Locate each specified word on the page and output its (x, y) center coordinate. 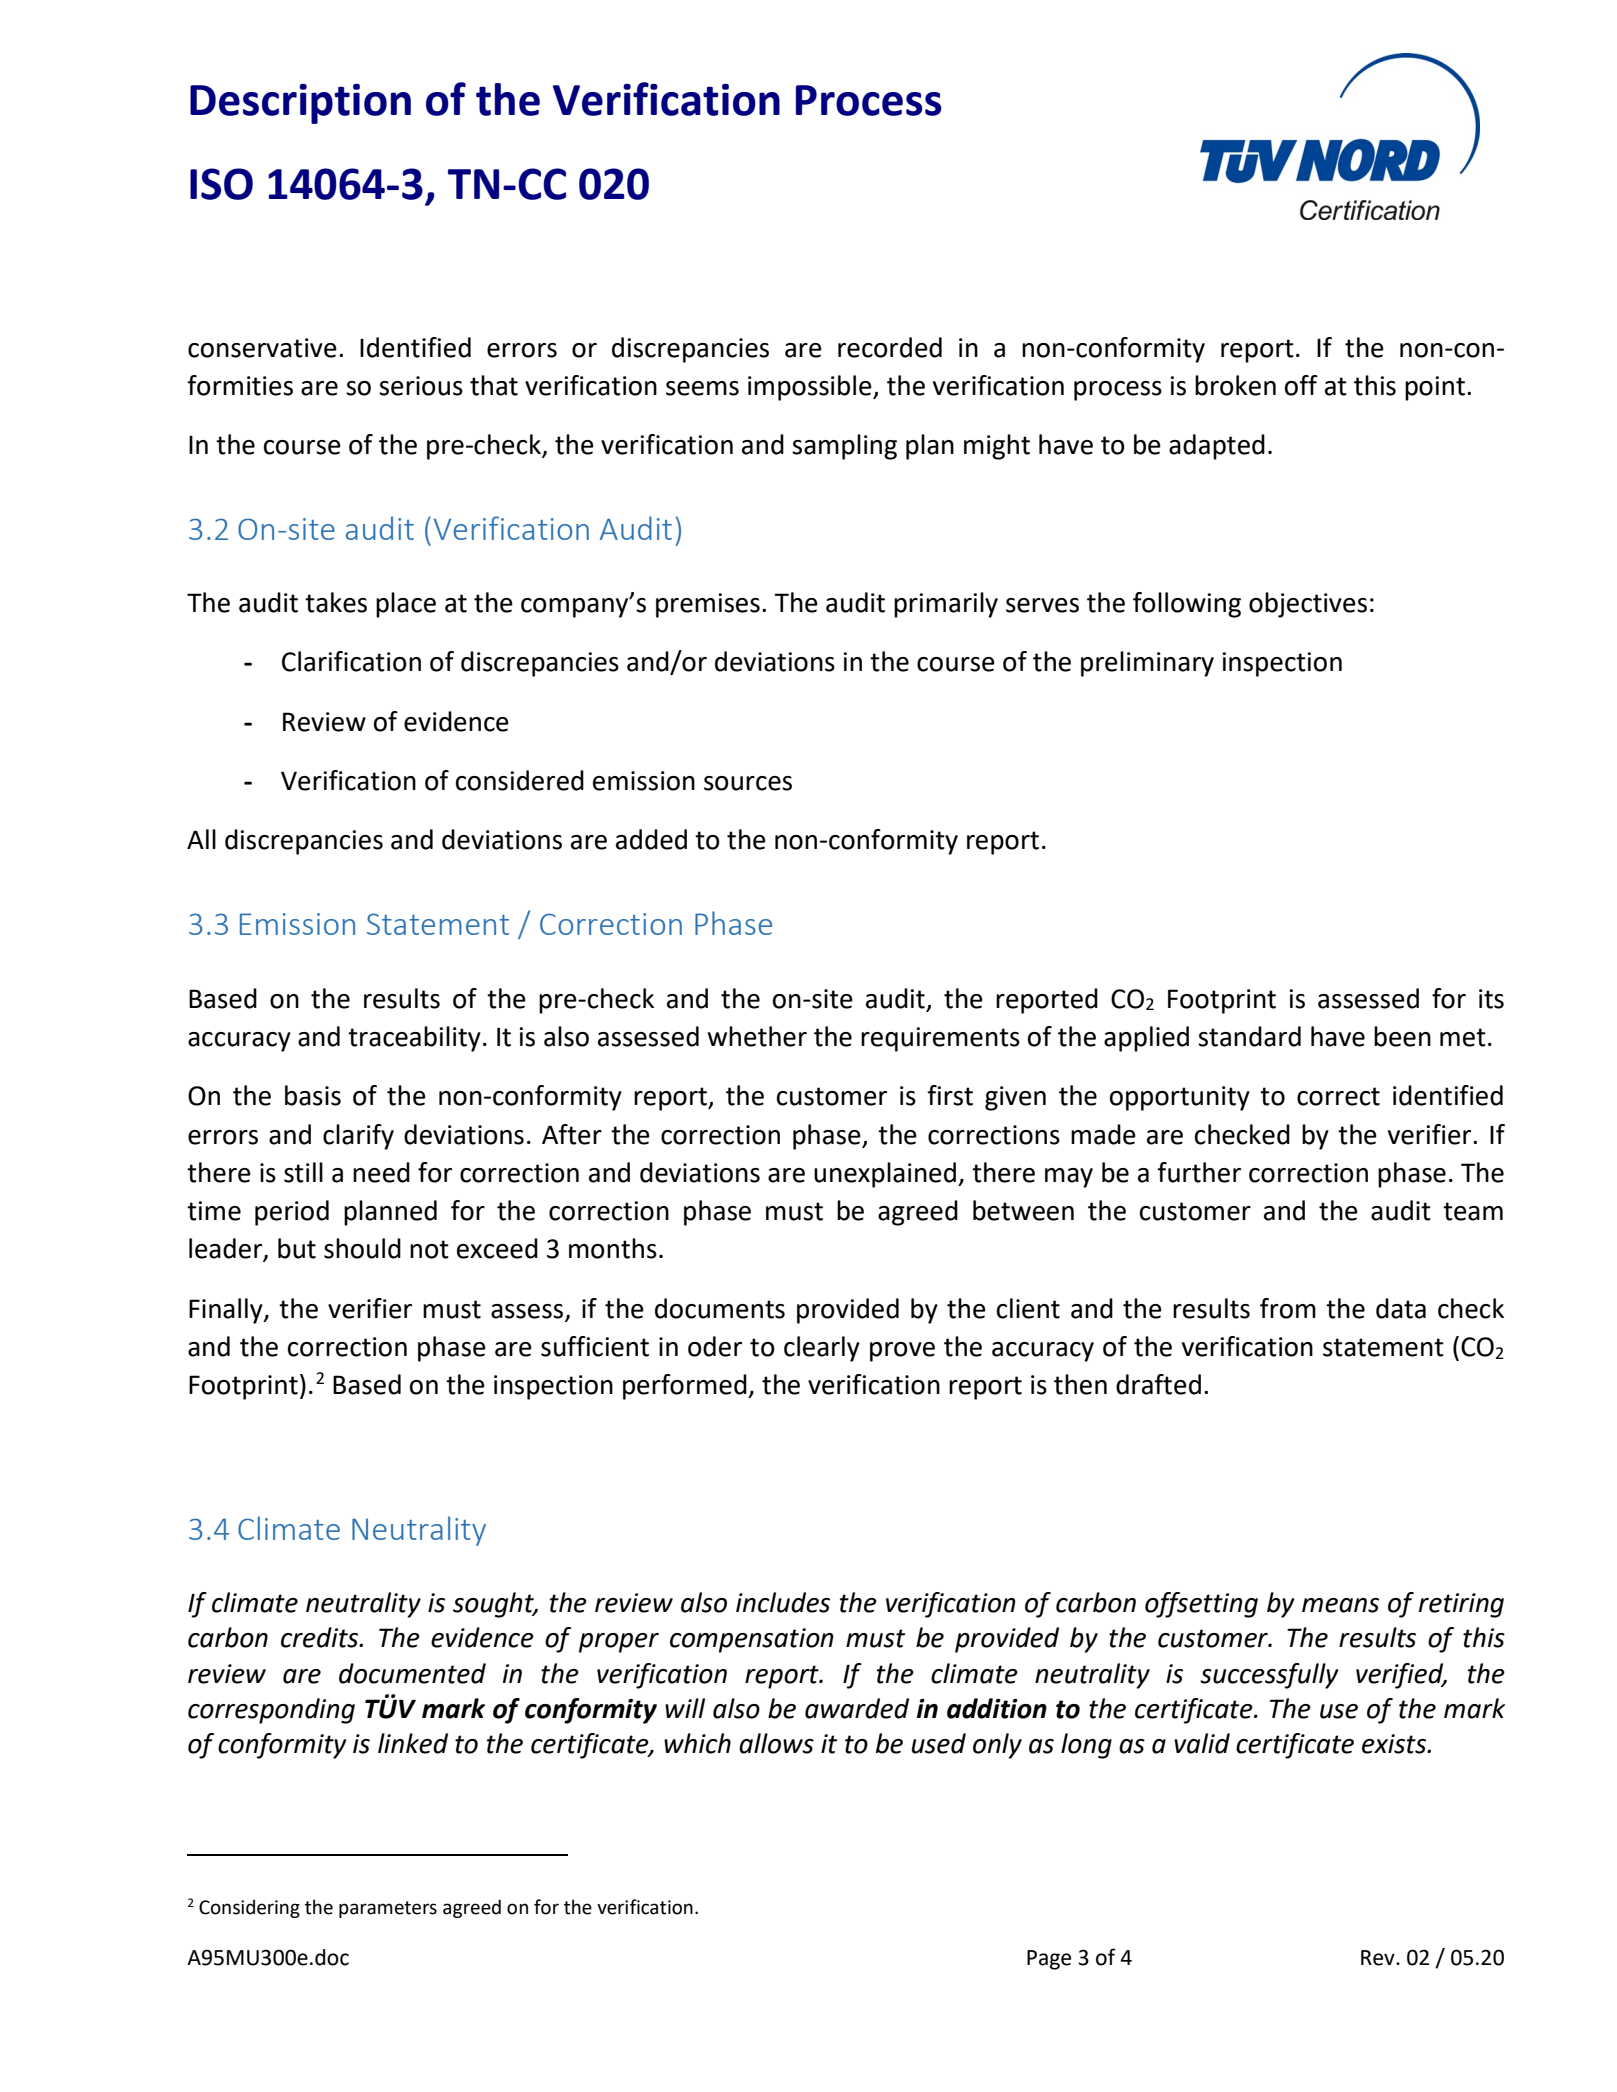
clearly (822, 1349)
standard (1249, 1036)
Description (300, 104)
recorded (890, 347)
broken (1235, 385)
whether (757, 1036)
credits (321, 1637)
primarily (946, 605)
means (1340, 1605)
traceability (414, 1039)
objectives (1308, 605)
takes (336, 602)
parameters (388, 1909)
